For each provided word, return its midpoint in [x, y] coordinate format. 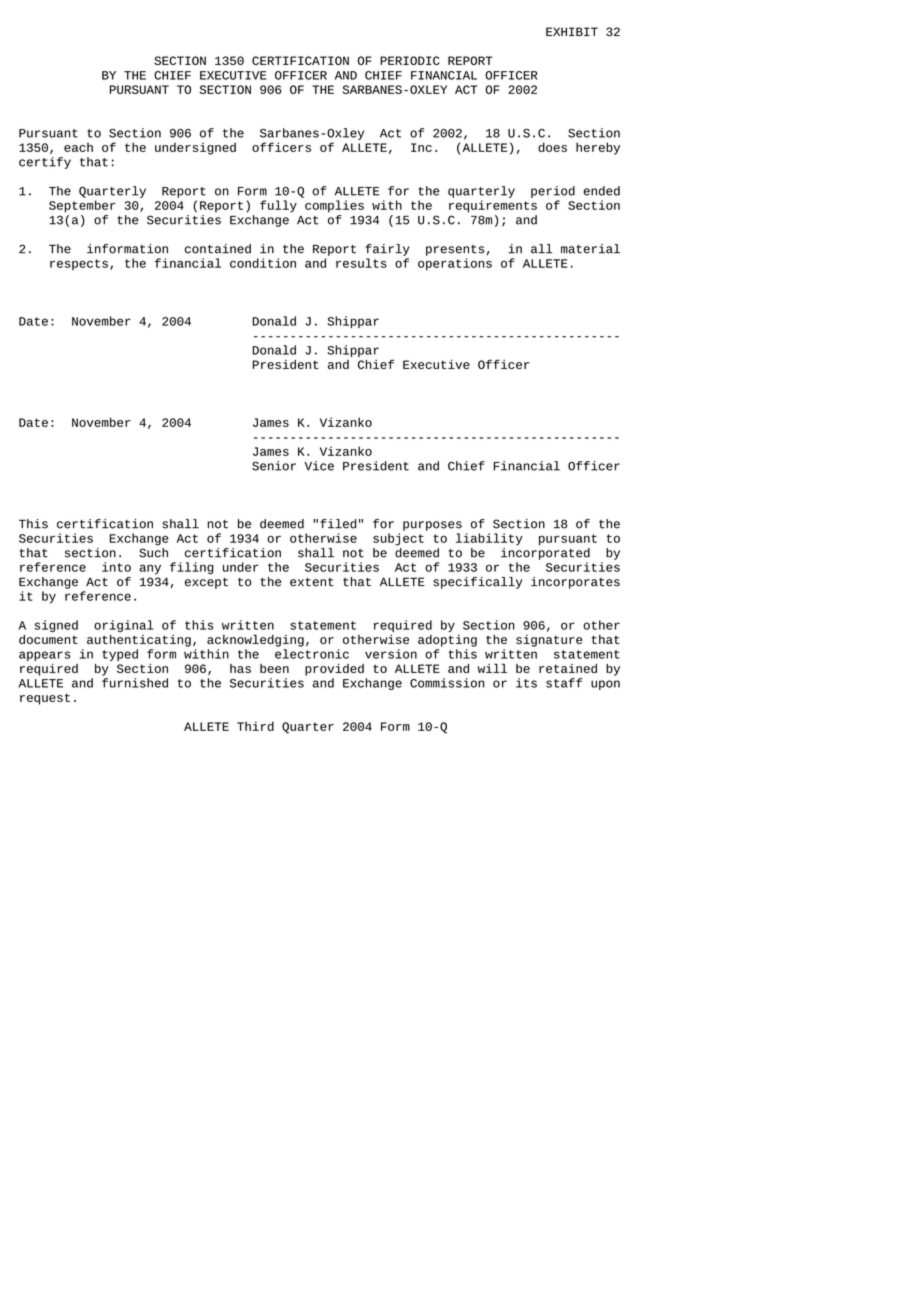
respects [79, 264]
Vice [319, 466]
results [361, 263]
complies [334, 206]
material [590, 249]
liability [489, 539]
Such [153, 551]
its [526, 683]
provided [334, 670]
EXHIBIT [572, 31]
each [78, 147]
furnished [135, 683]
